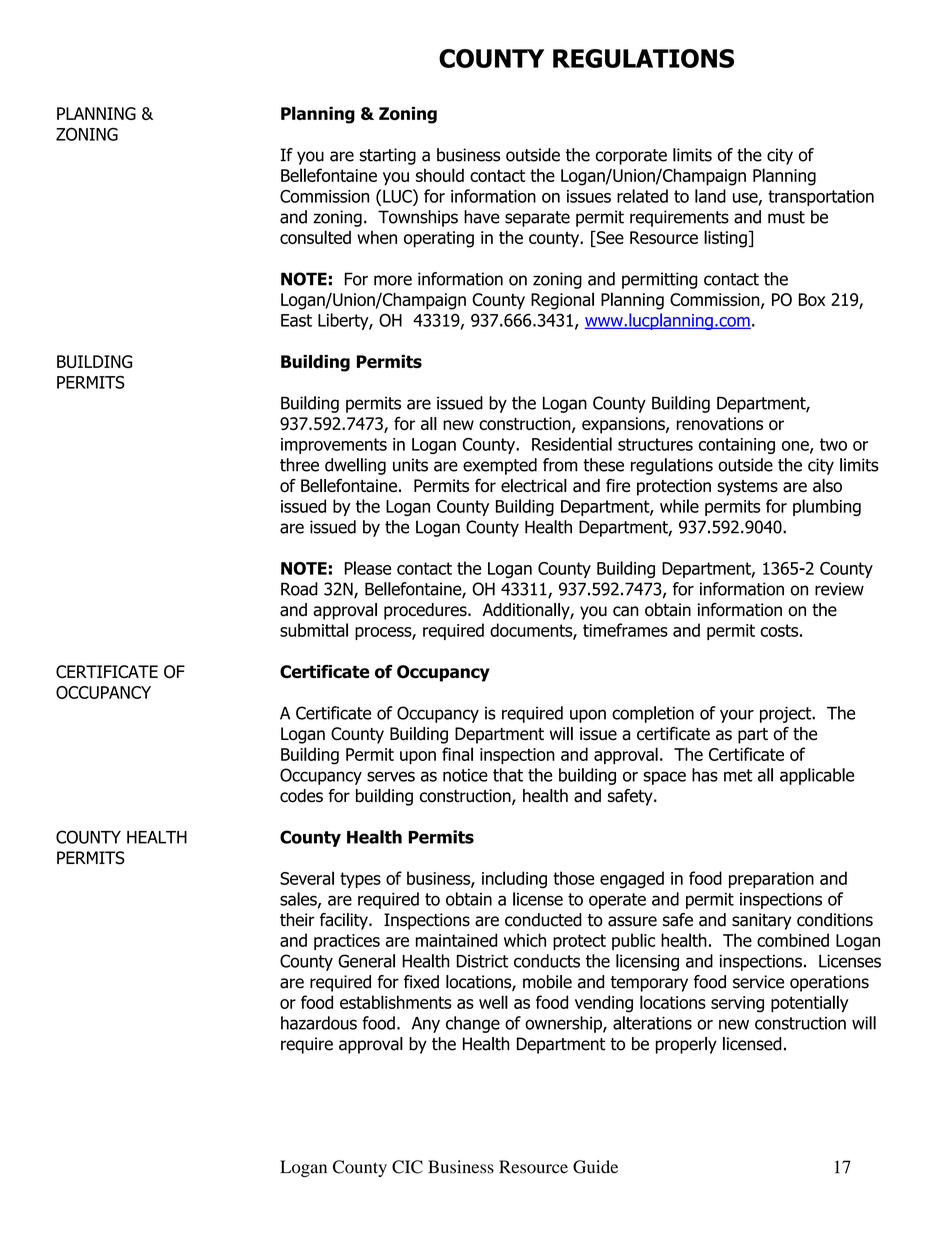 The image size is (952, 1233). I want to click on properly, so click(686, 1045).
